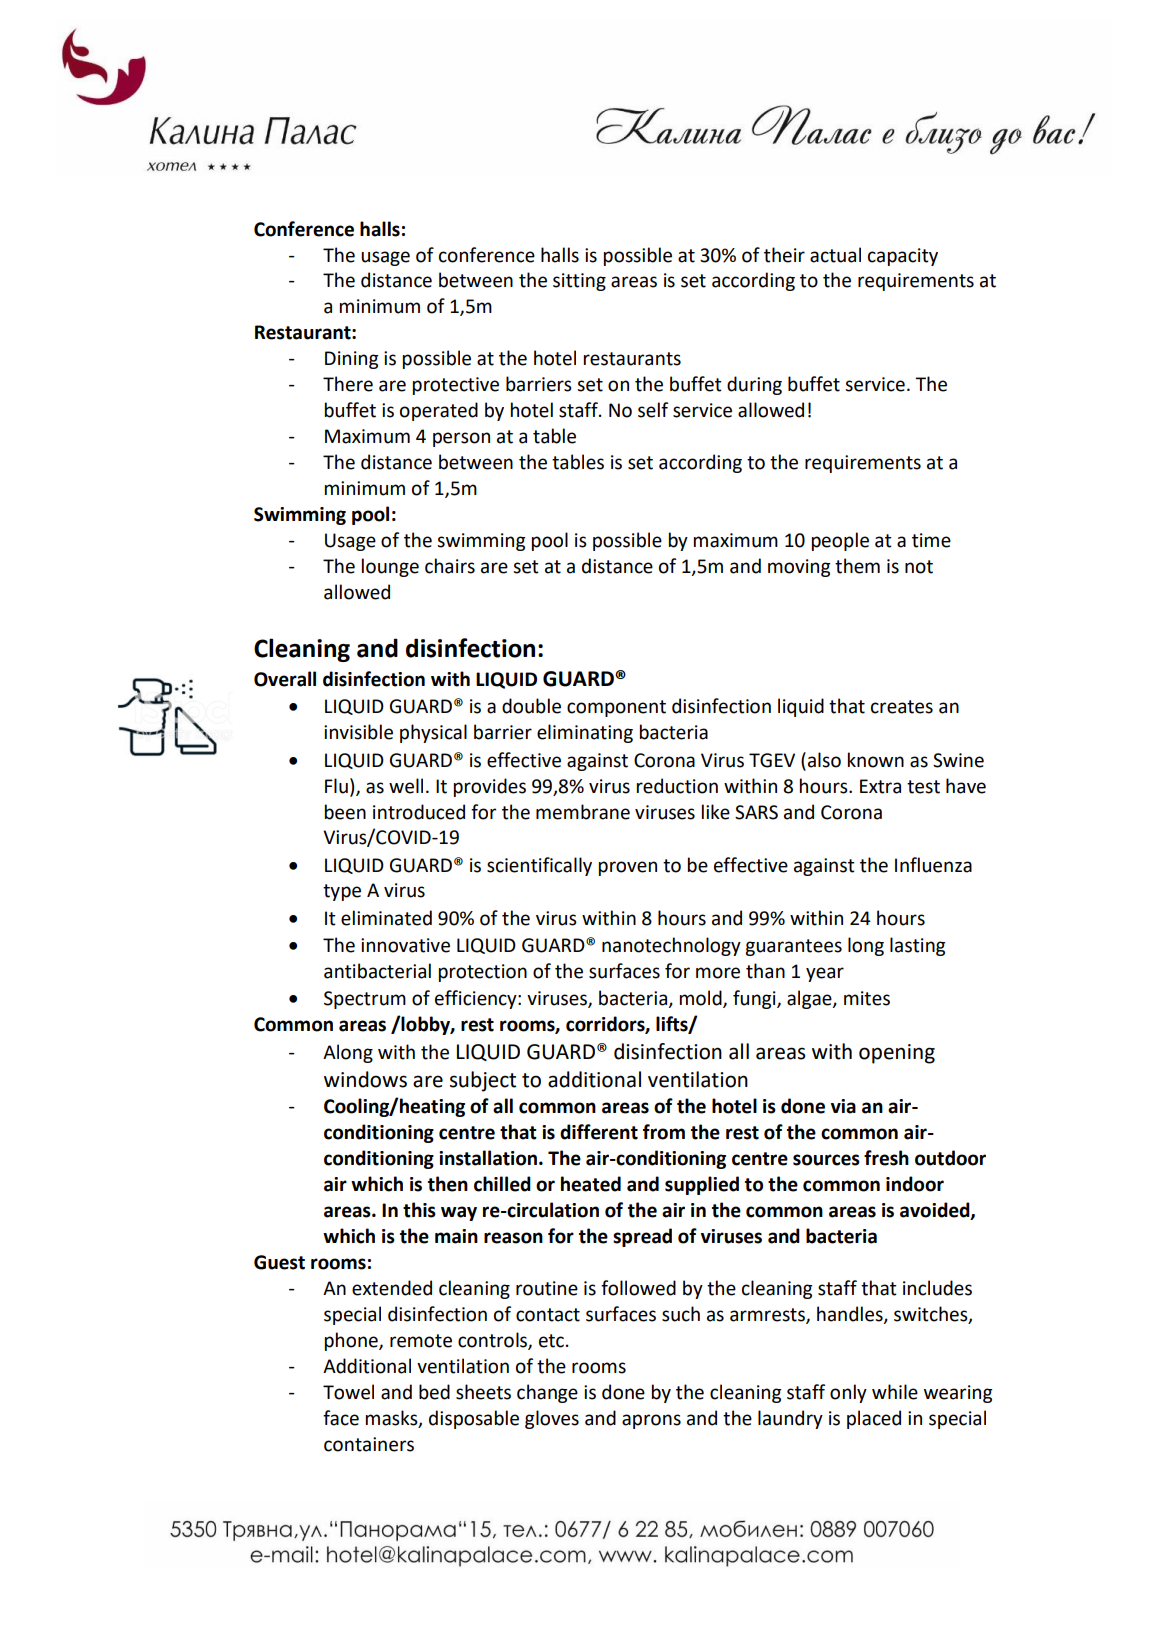 This document has height=1628, width=1151. Describe the element at coordinates (874, 1419) in the document. I see `placed` at that location.
